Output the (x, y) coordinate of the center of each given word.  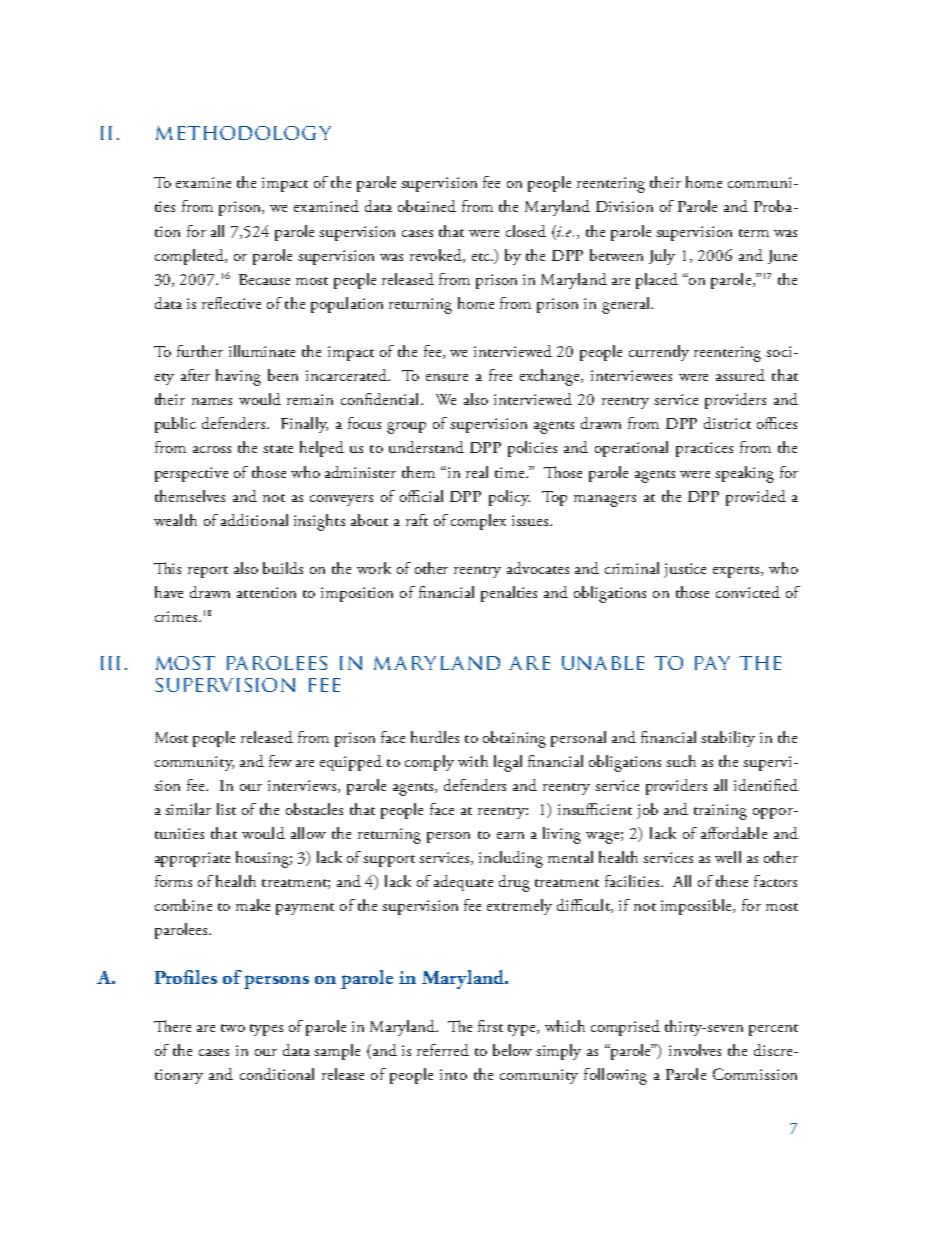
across (212, 449)
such (681, 761)
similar (188, 809)
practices (704, 449)
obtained (427, 206)
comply (429, 763)
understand (426, 447)
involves (695, 1050)
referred (443, 1050)
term (754, 233)
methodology (243, 133)
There (172, 1026)
